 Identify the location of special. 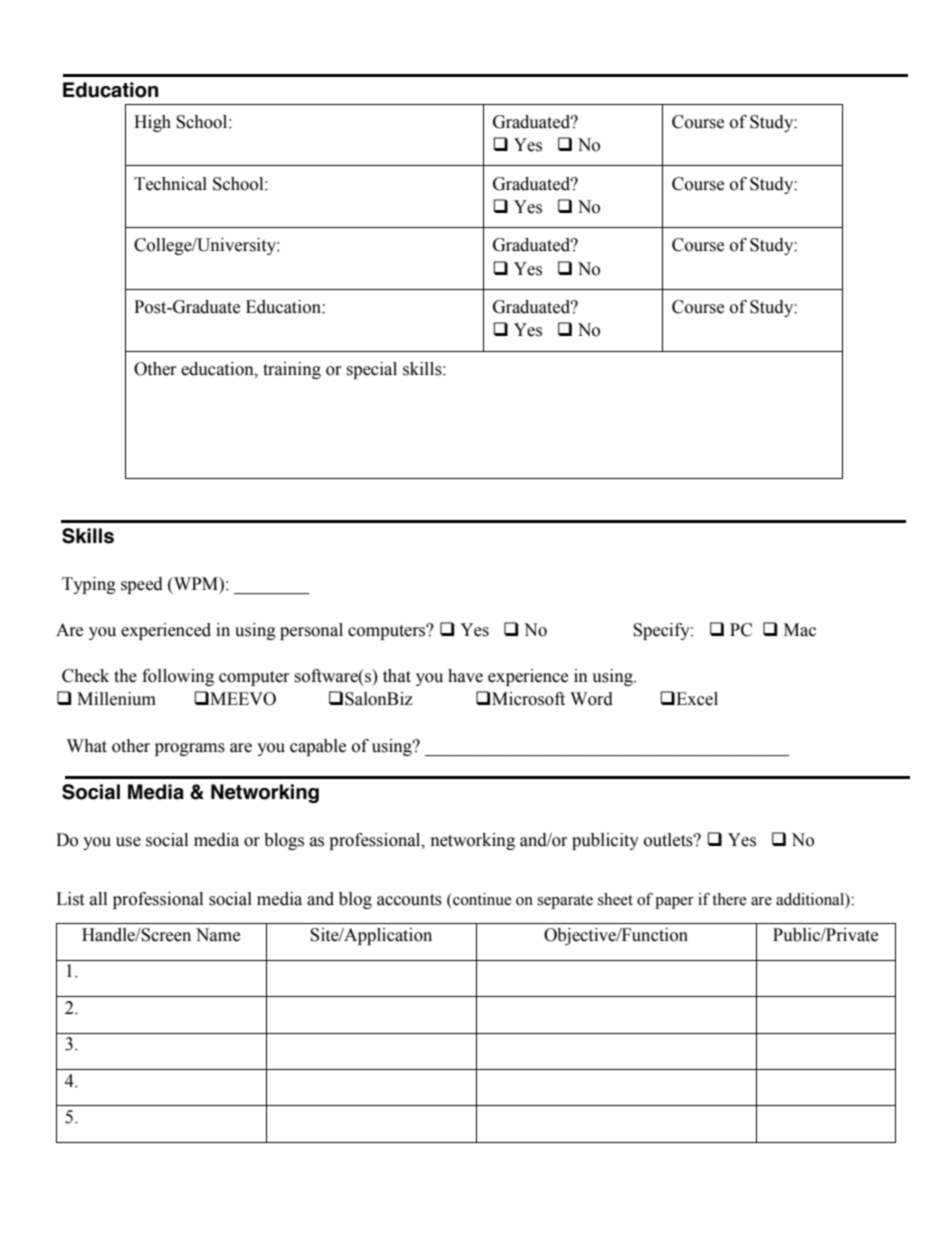
(371, 370).
